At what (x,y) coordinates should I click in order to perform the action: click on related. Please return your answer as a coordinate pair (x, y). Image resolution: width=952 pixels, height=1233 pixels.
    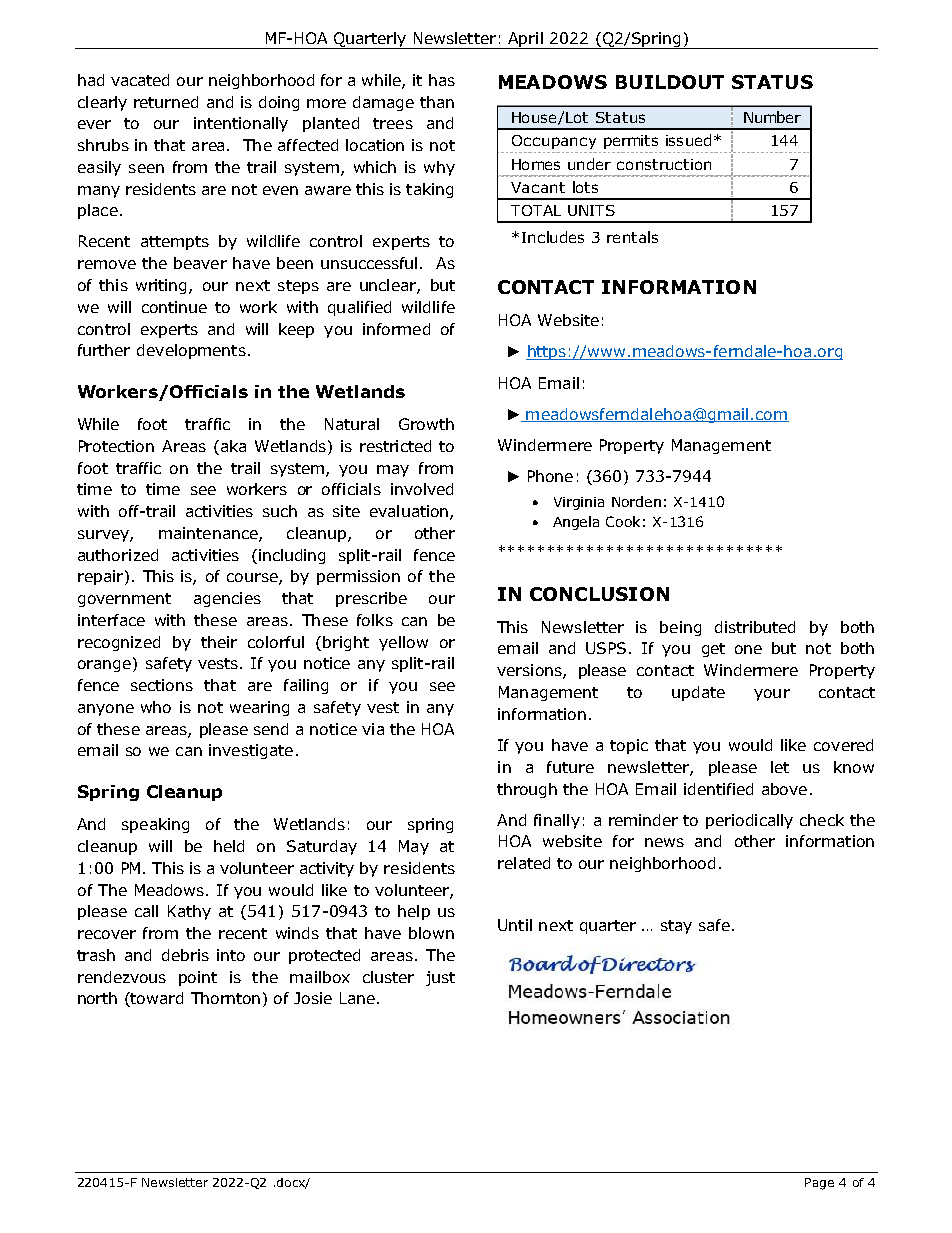
    Looking at the image, I should click on (524, 863).
